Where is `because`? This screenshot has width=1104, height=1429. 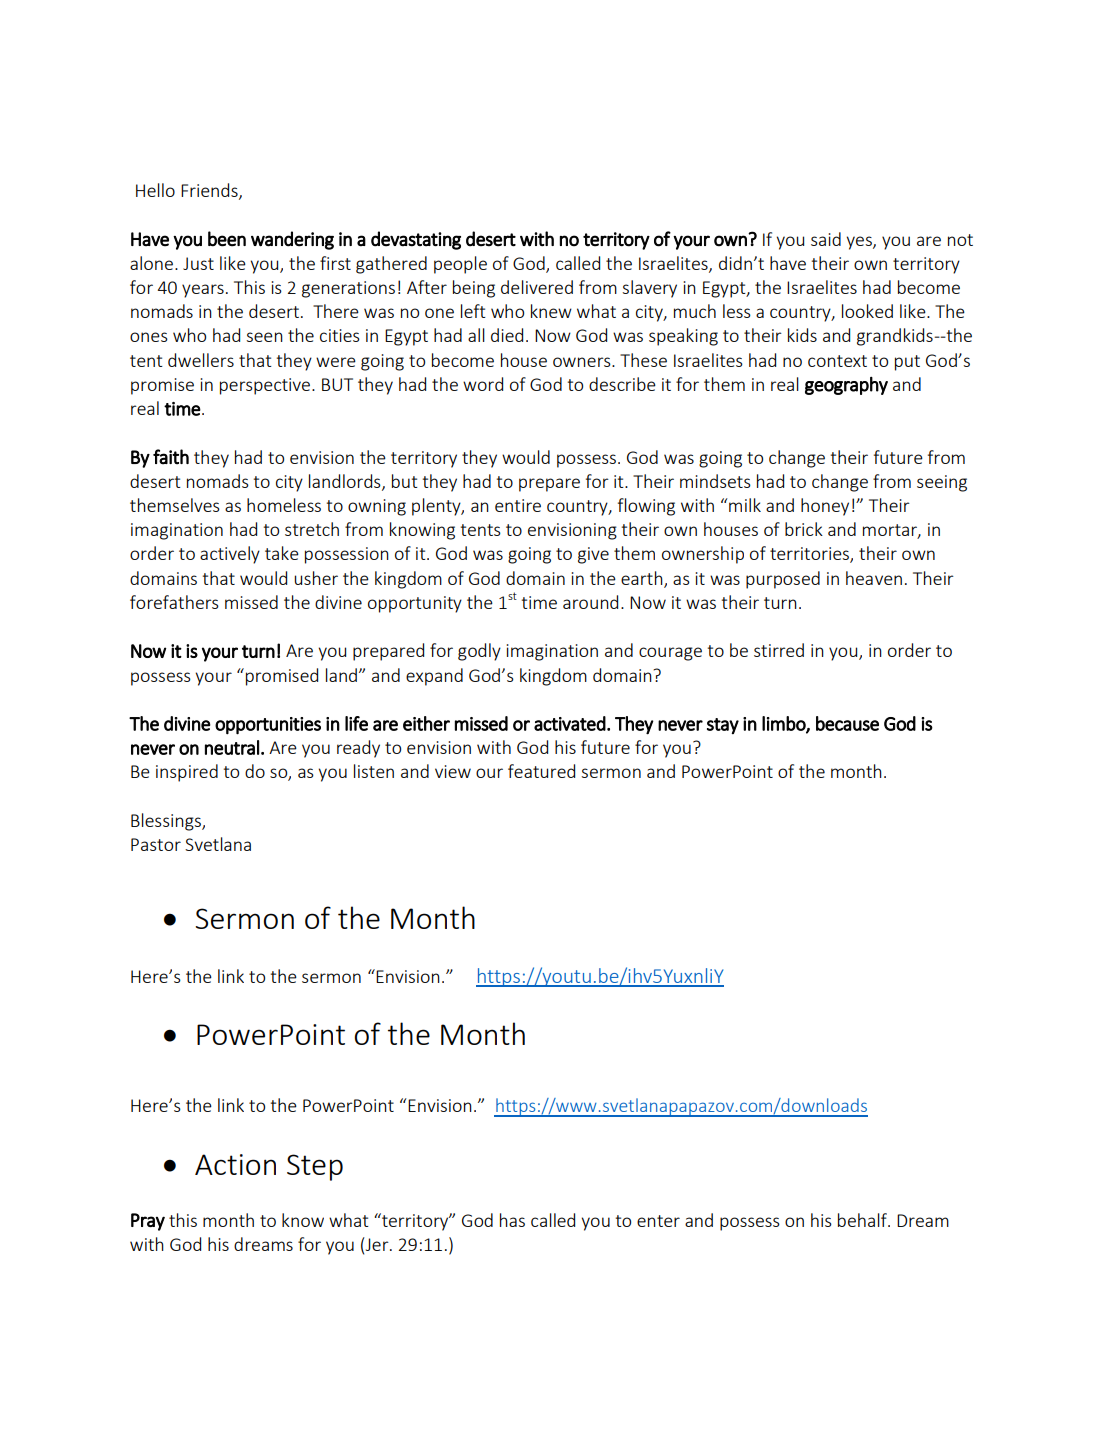
because is located at coordinates (847, 723).
